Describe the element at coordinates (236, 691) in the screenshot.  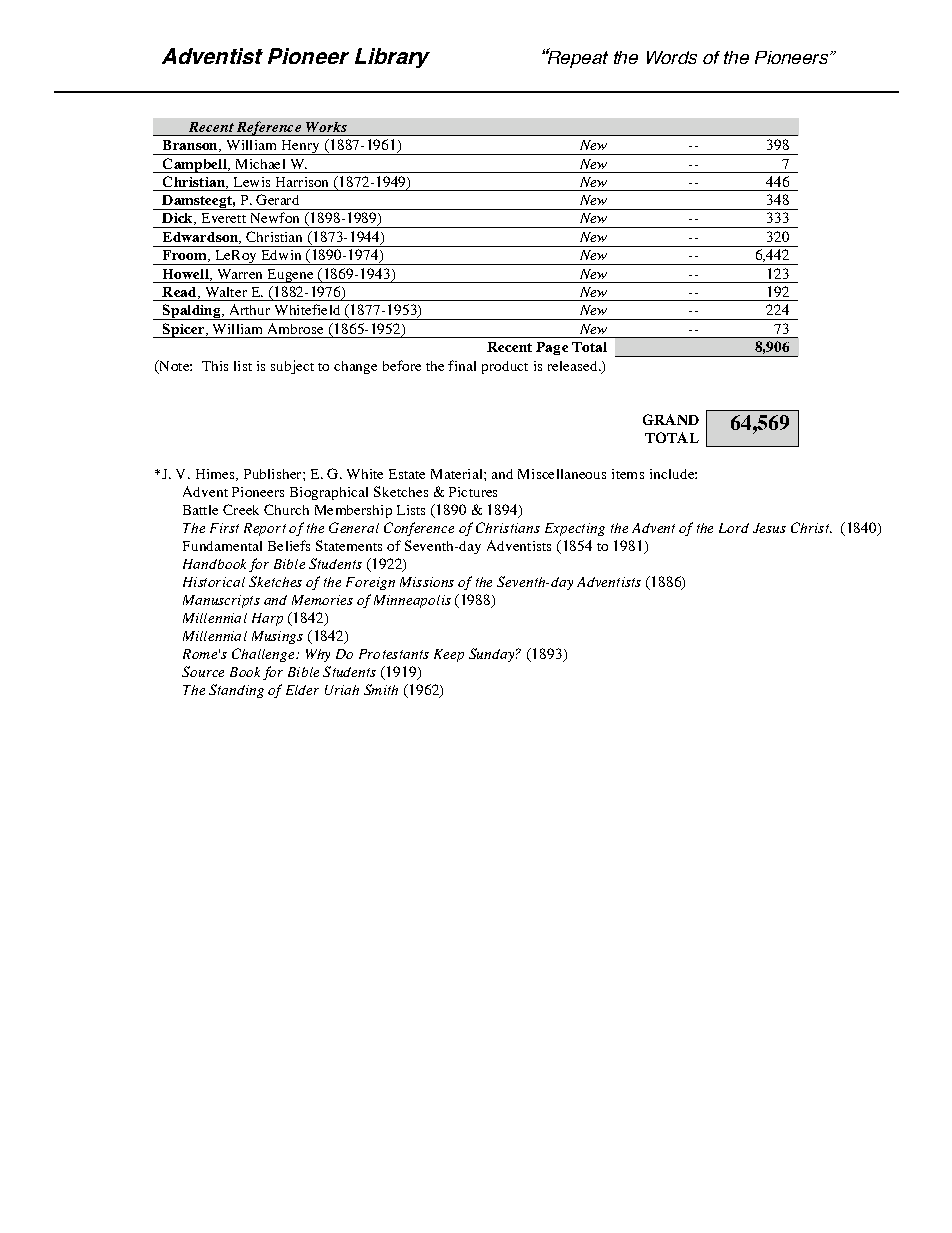
I see `Standing` at that location.
